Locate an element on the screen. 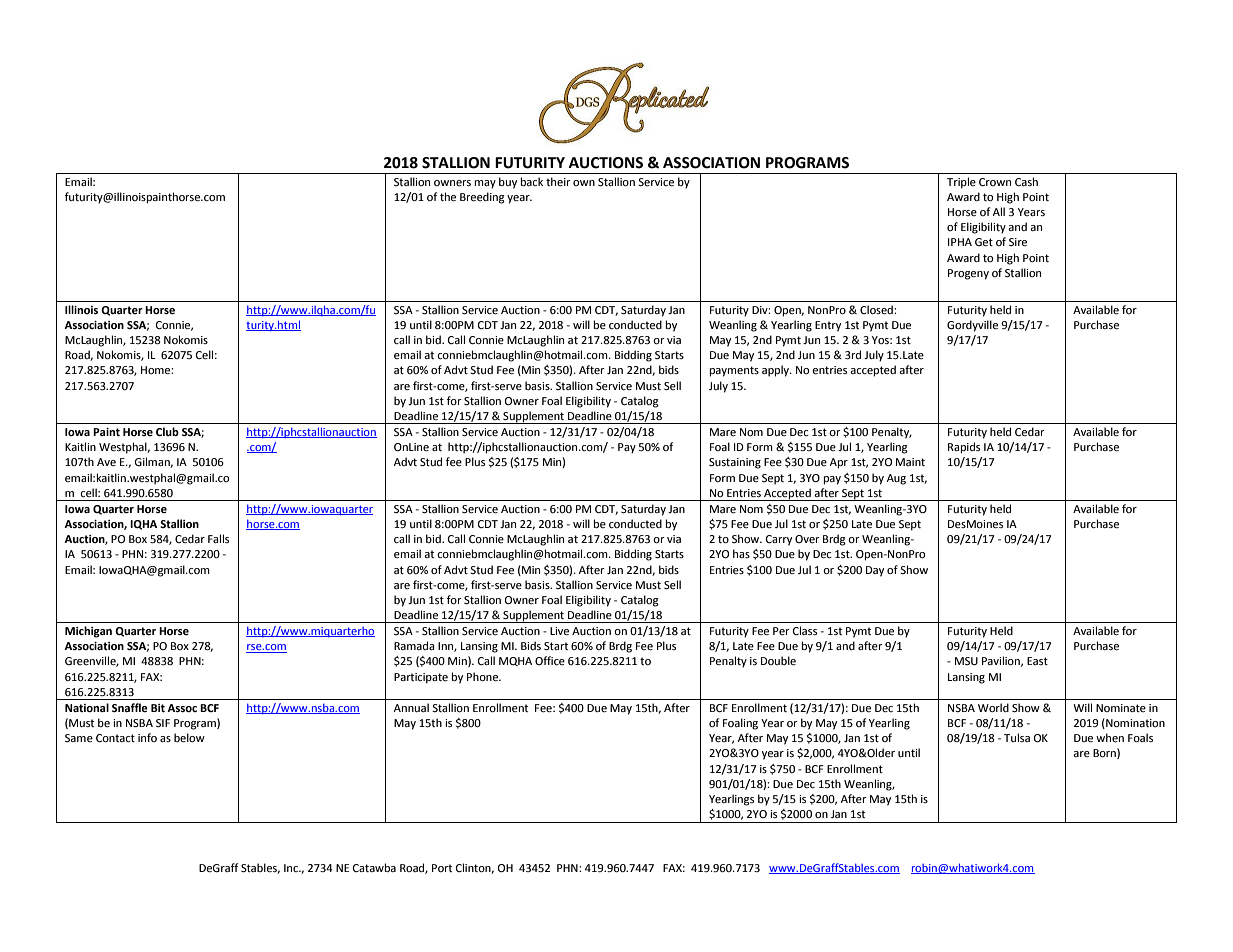 The width and height of the screenshot is (1233, 952). Crown is located at coordinates (995, 182).
